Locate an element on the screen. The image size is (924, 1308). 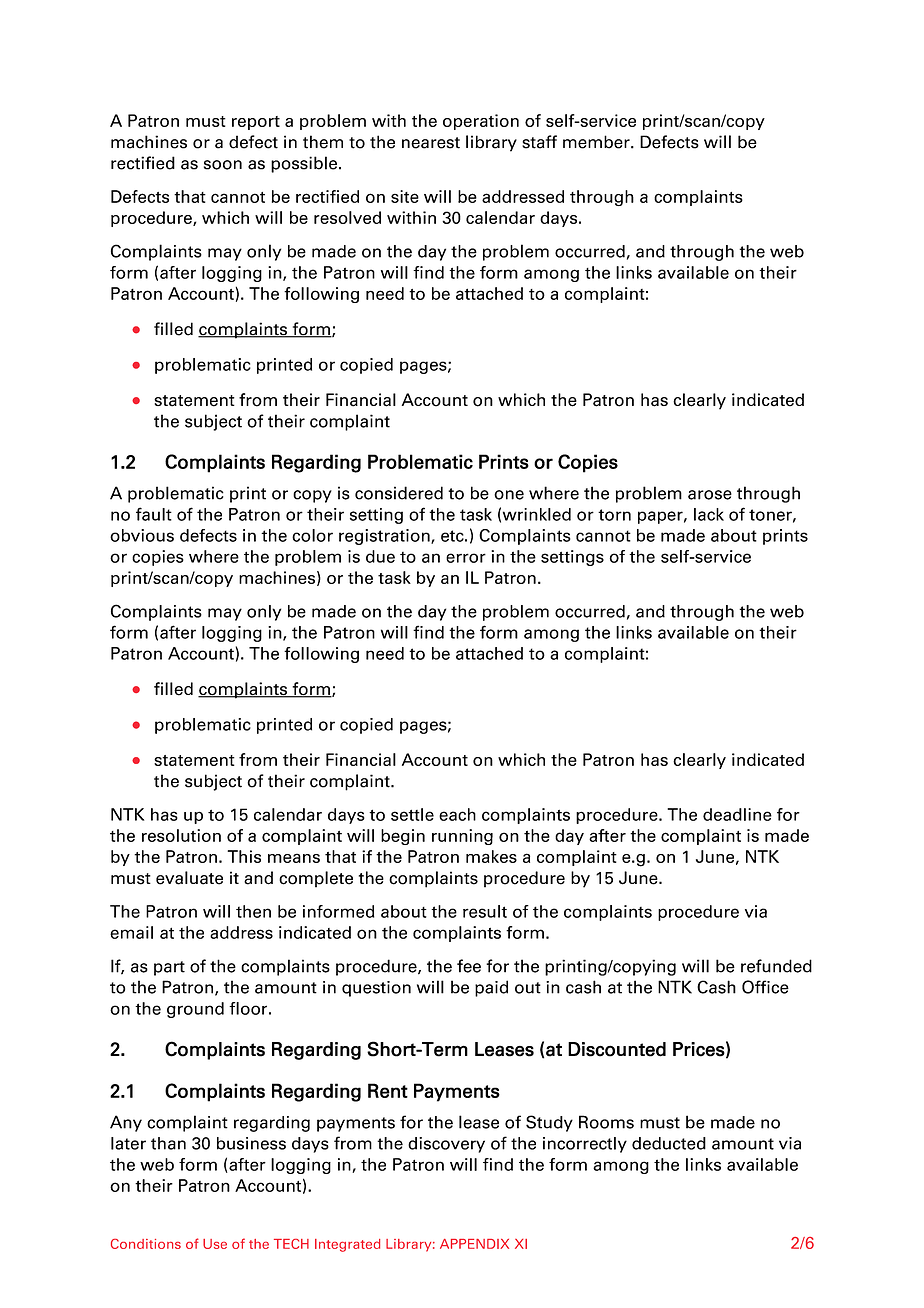
nearest is located at coordinates (431, 143).
